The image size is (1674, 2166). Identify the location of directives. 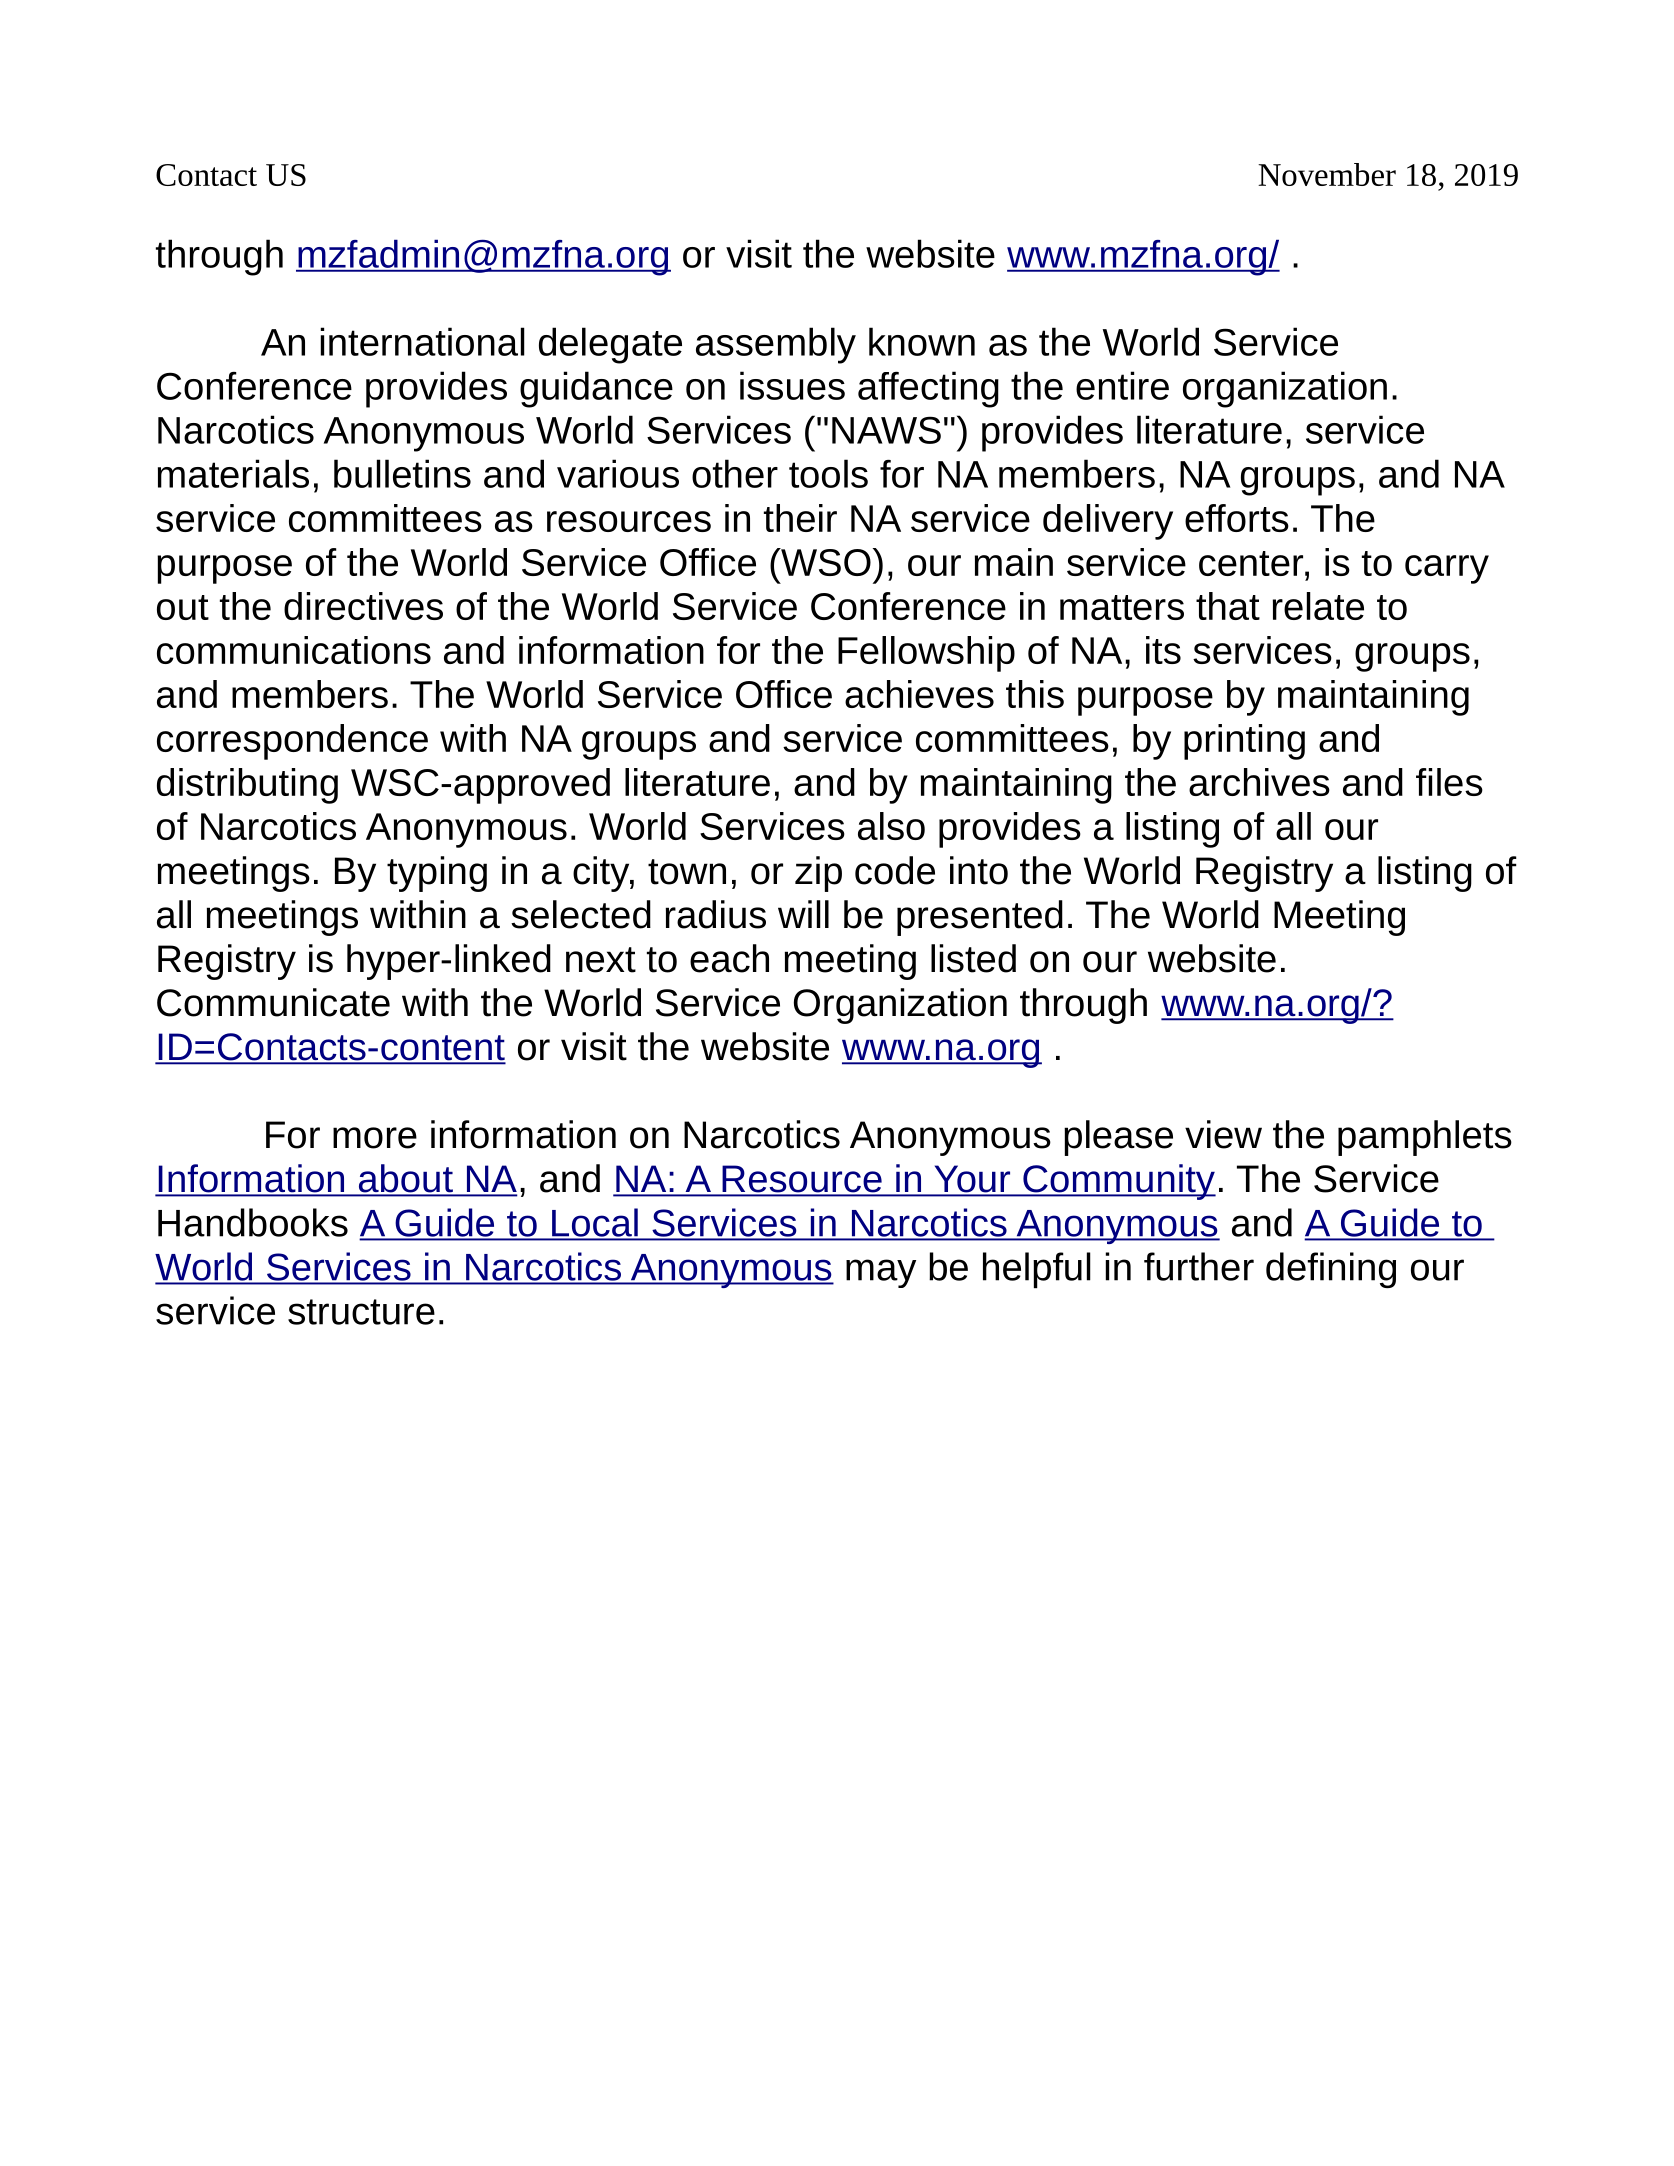
(363, 606).
